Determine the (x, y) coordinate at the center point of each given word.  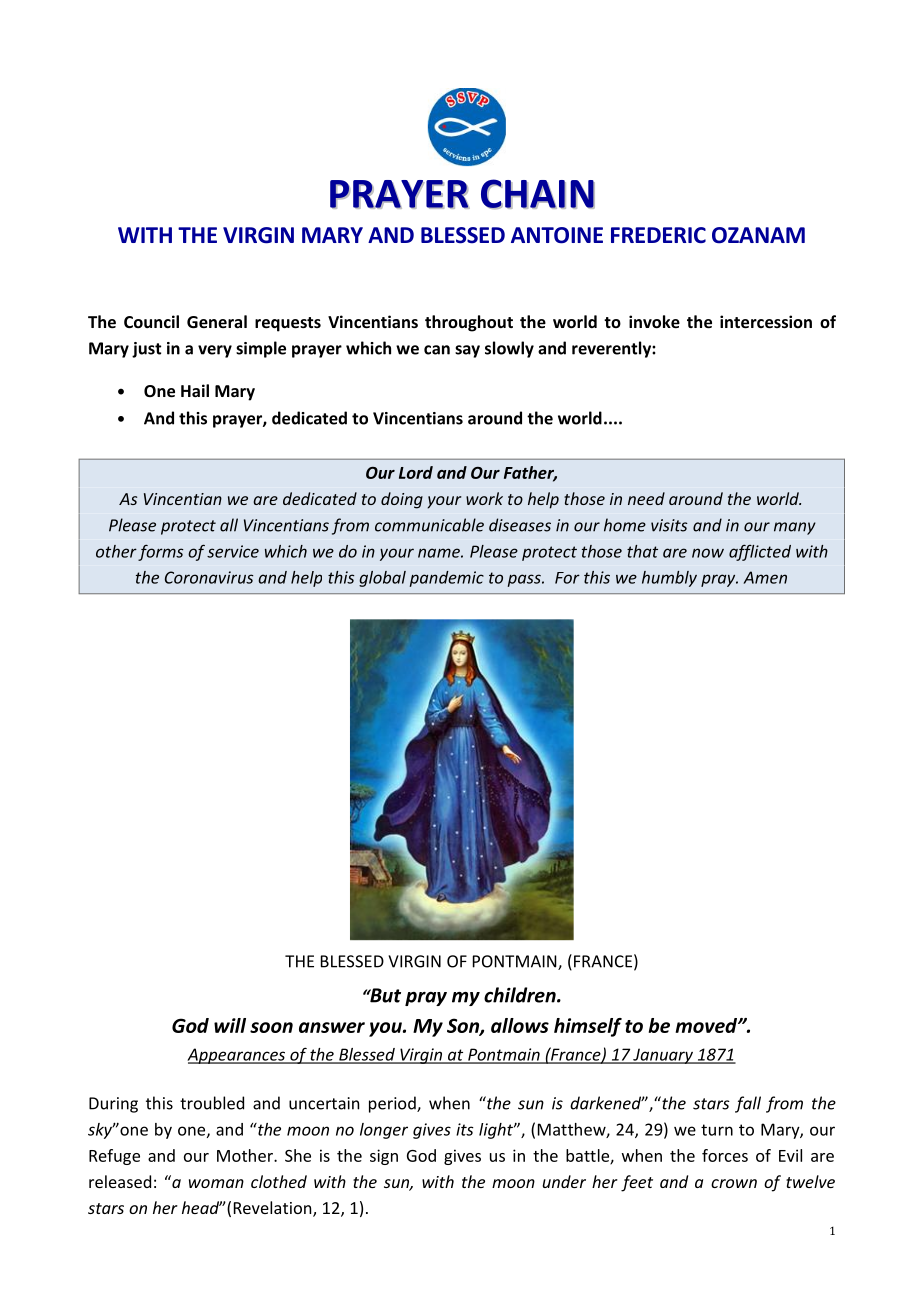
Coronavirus (209, 577)
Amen (765, 577)
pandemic (447, 579)
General (217, 321)
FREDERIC (658, 235)
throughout (469, 323)
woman (216, 1183)
